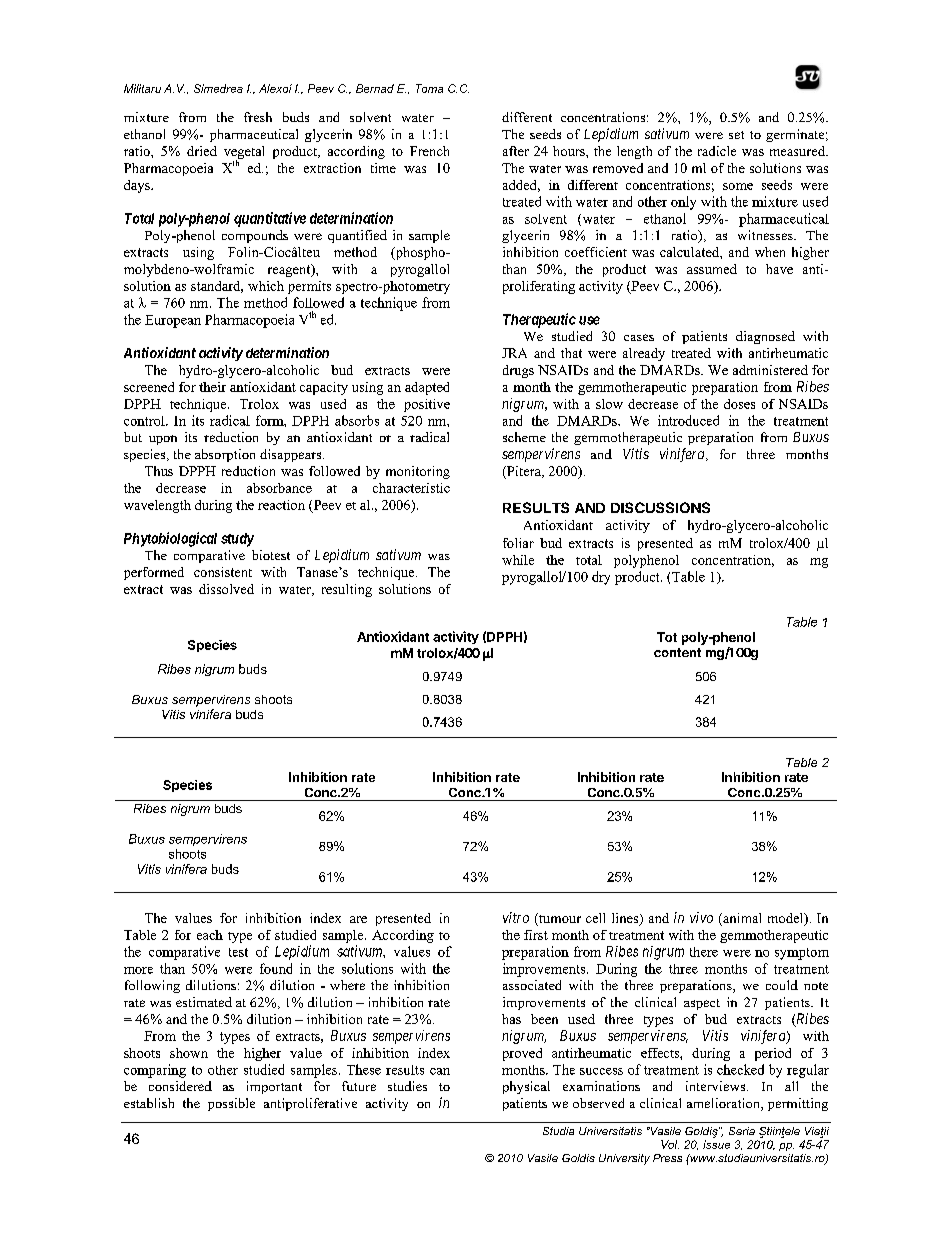  What do you see at coordinates (688, 420) in the document?
I see `introduced` at bounding box center [688, 420].
